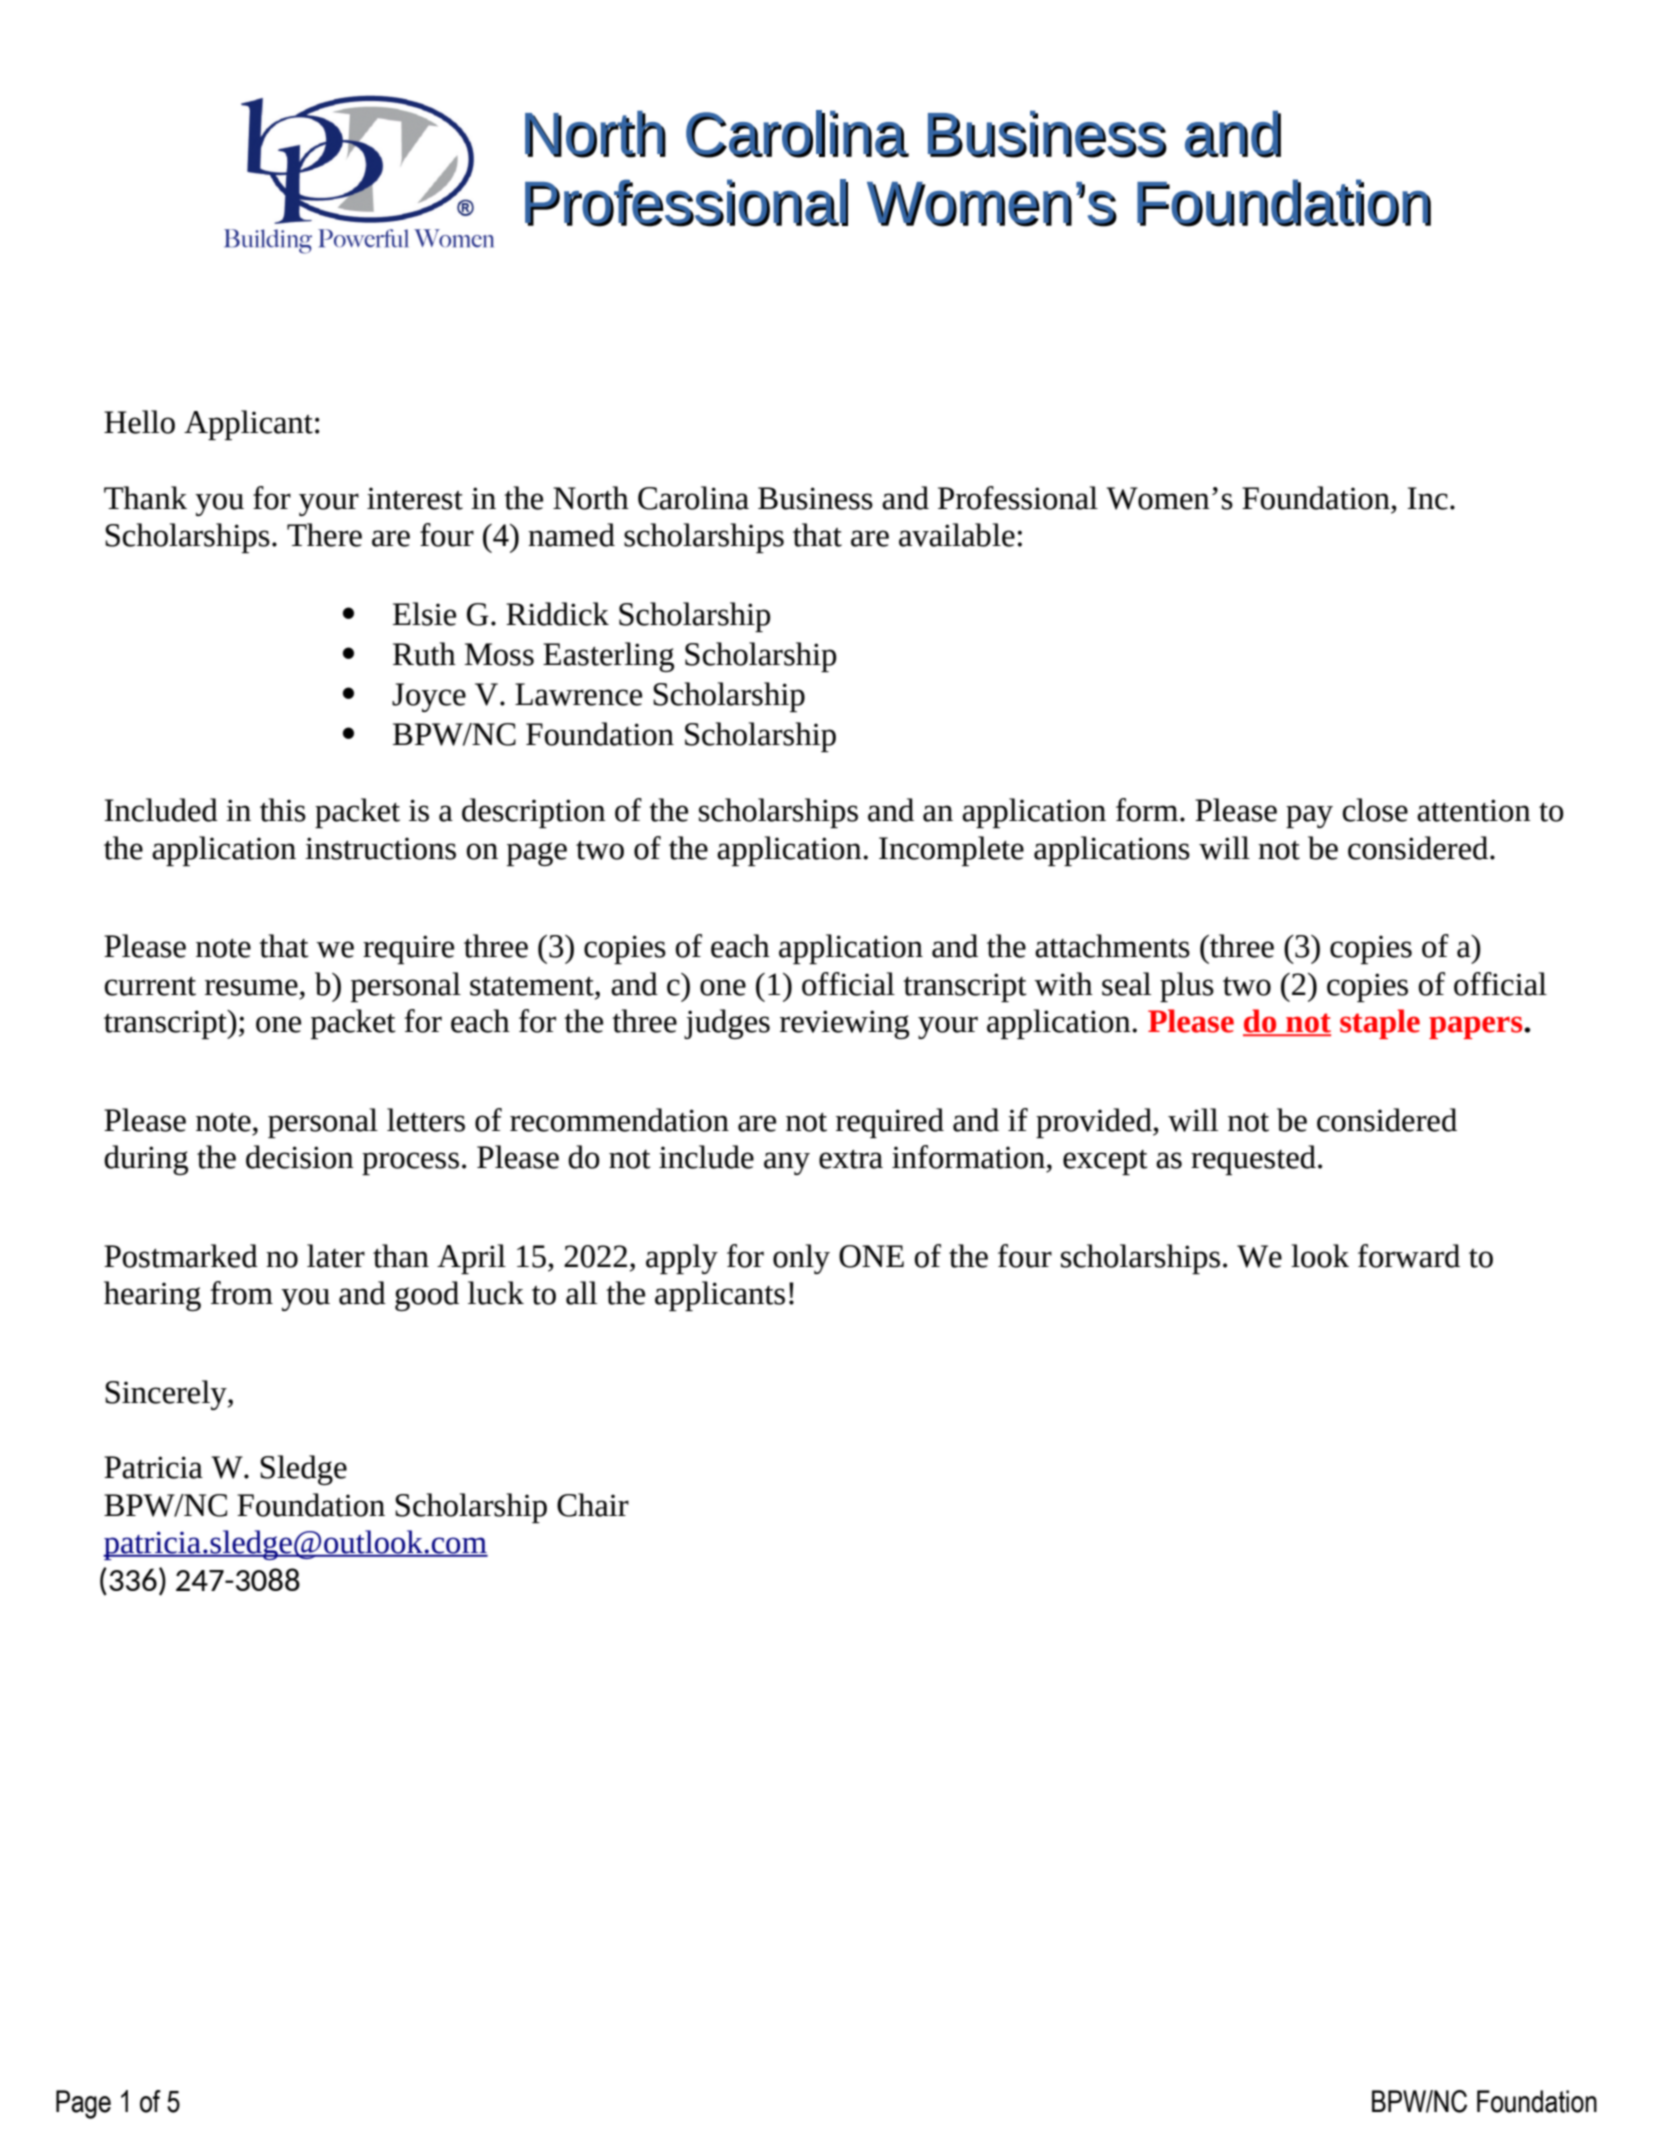 The height and width of the screenshot is (2156, 1666). Describe the element at coordinates (415, 498) in the screenshot. I see `interest` at that location.
